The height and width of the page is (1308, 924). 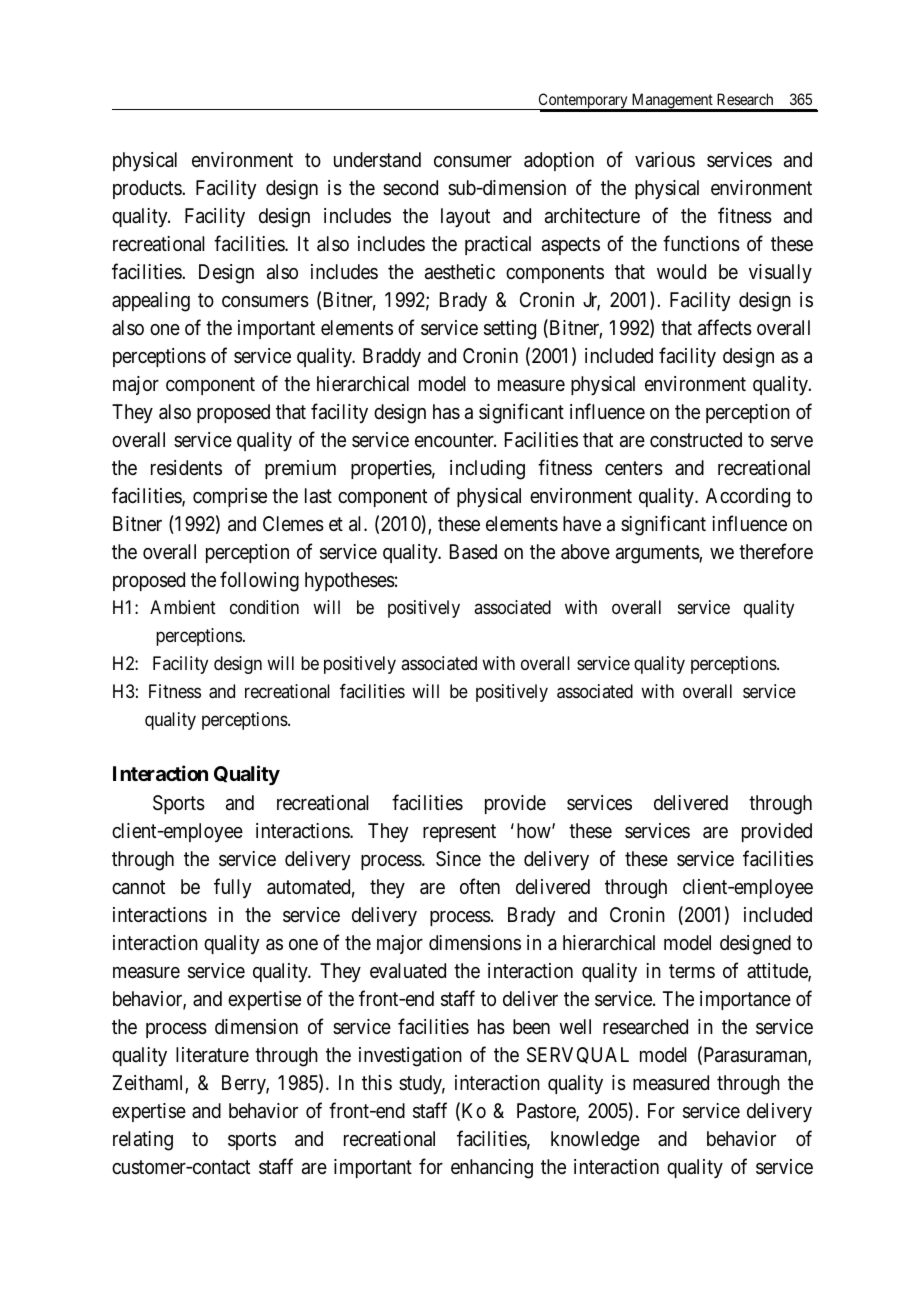 What do you see at coordinates (692, 971) in the page?
I see `terms` at bounding box center [692, 971].
